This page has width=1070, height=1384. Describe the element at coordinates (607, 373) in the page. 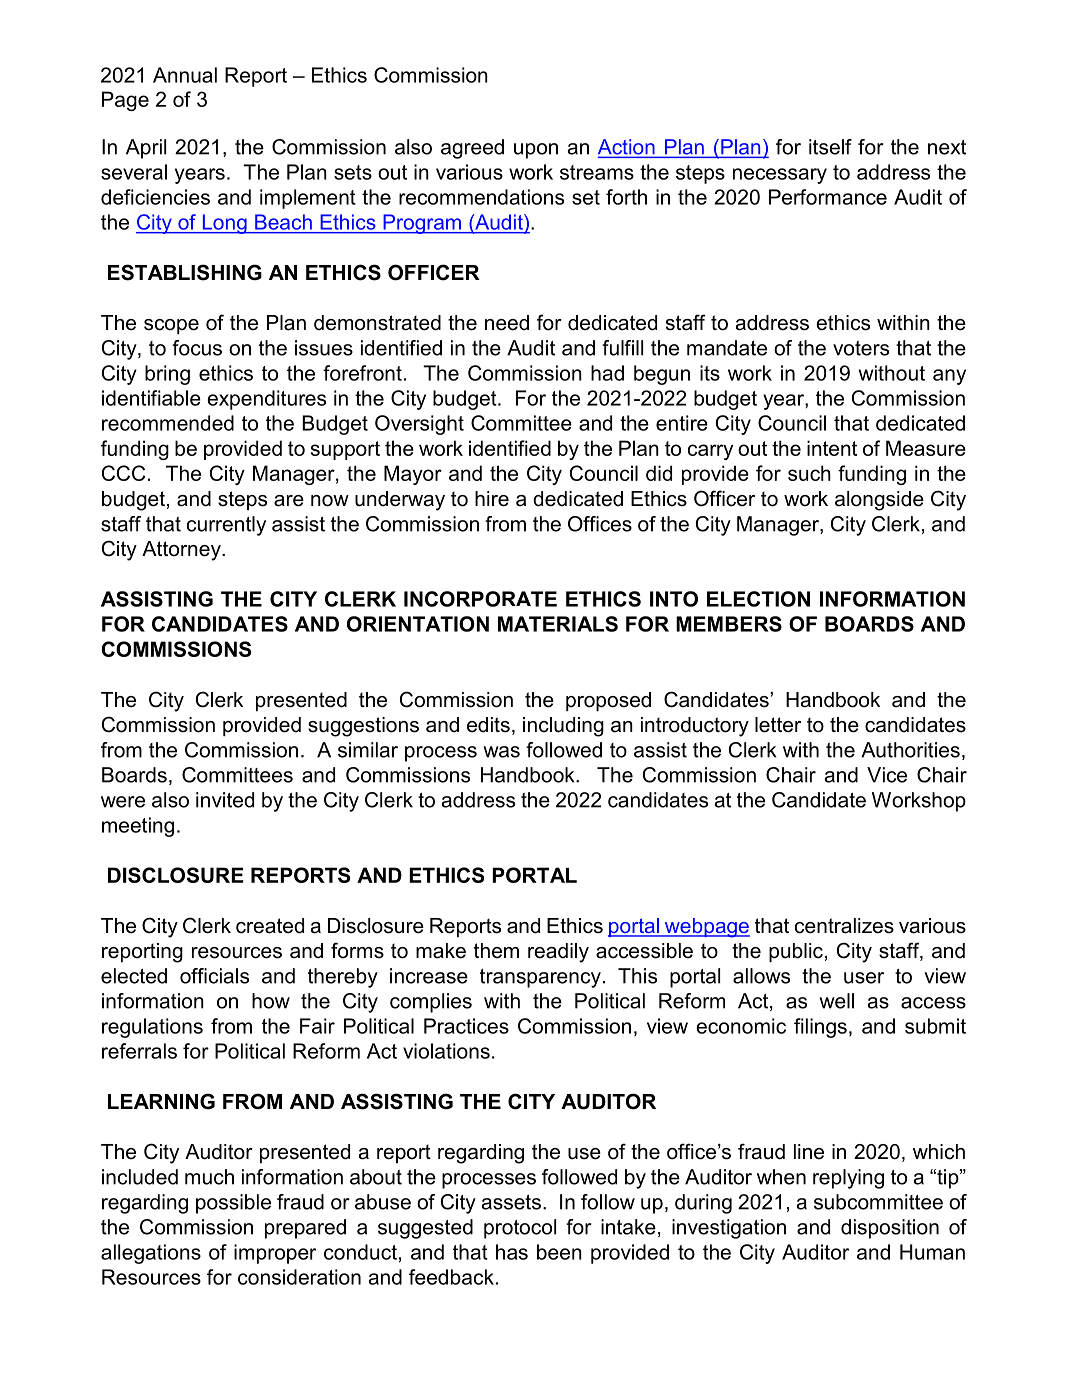

I see `had` at that location.
